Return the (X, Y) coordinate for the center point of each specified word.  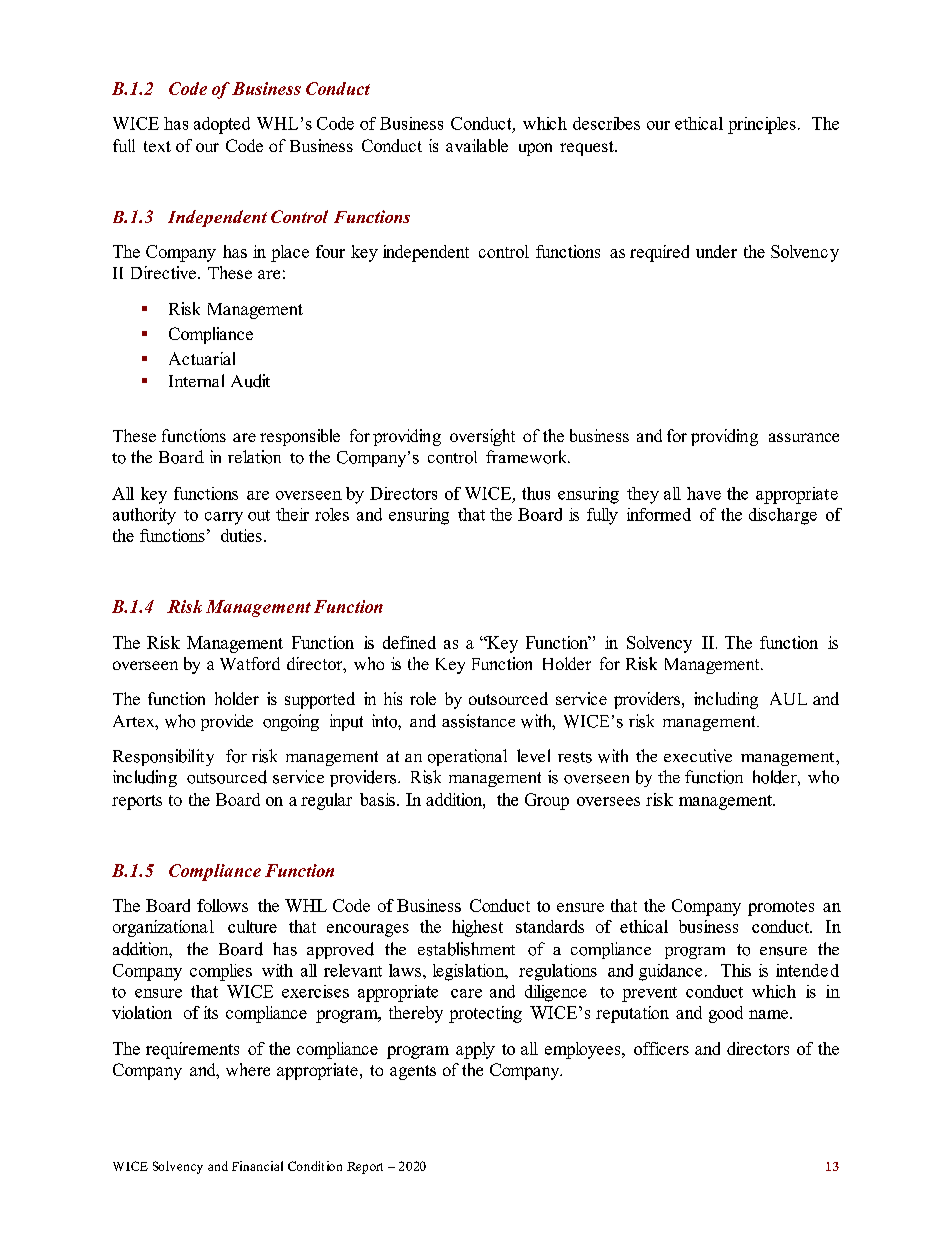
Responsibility (163, 757)
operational (467, 757)
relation (254, 457)
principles (762, 125)
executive (698, 756)
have (704, 493)
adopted (222, 125)
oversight (482, 437)
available (477, 145)
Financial (257, 1166)
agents (413, 1072)
